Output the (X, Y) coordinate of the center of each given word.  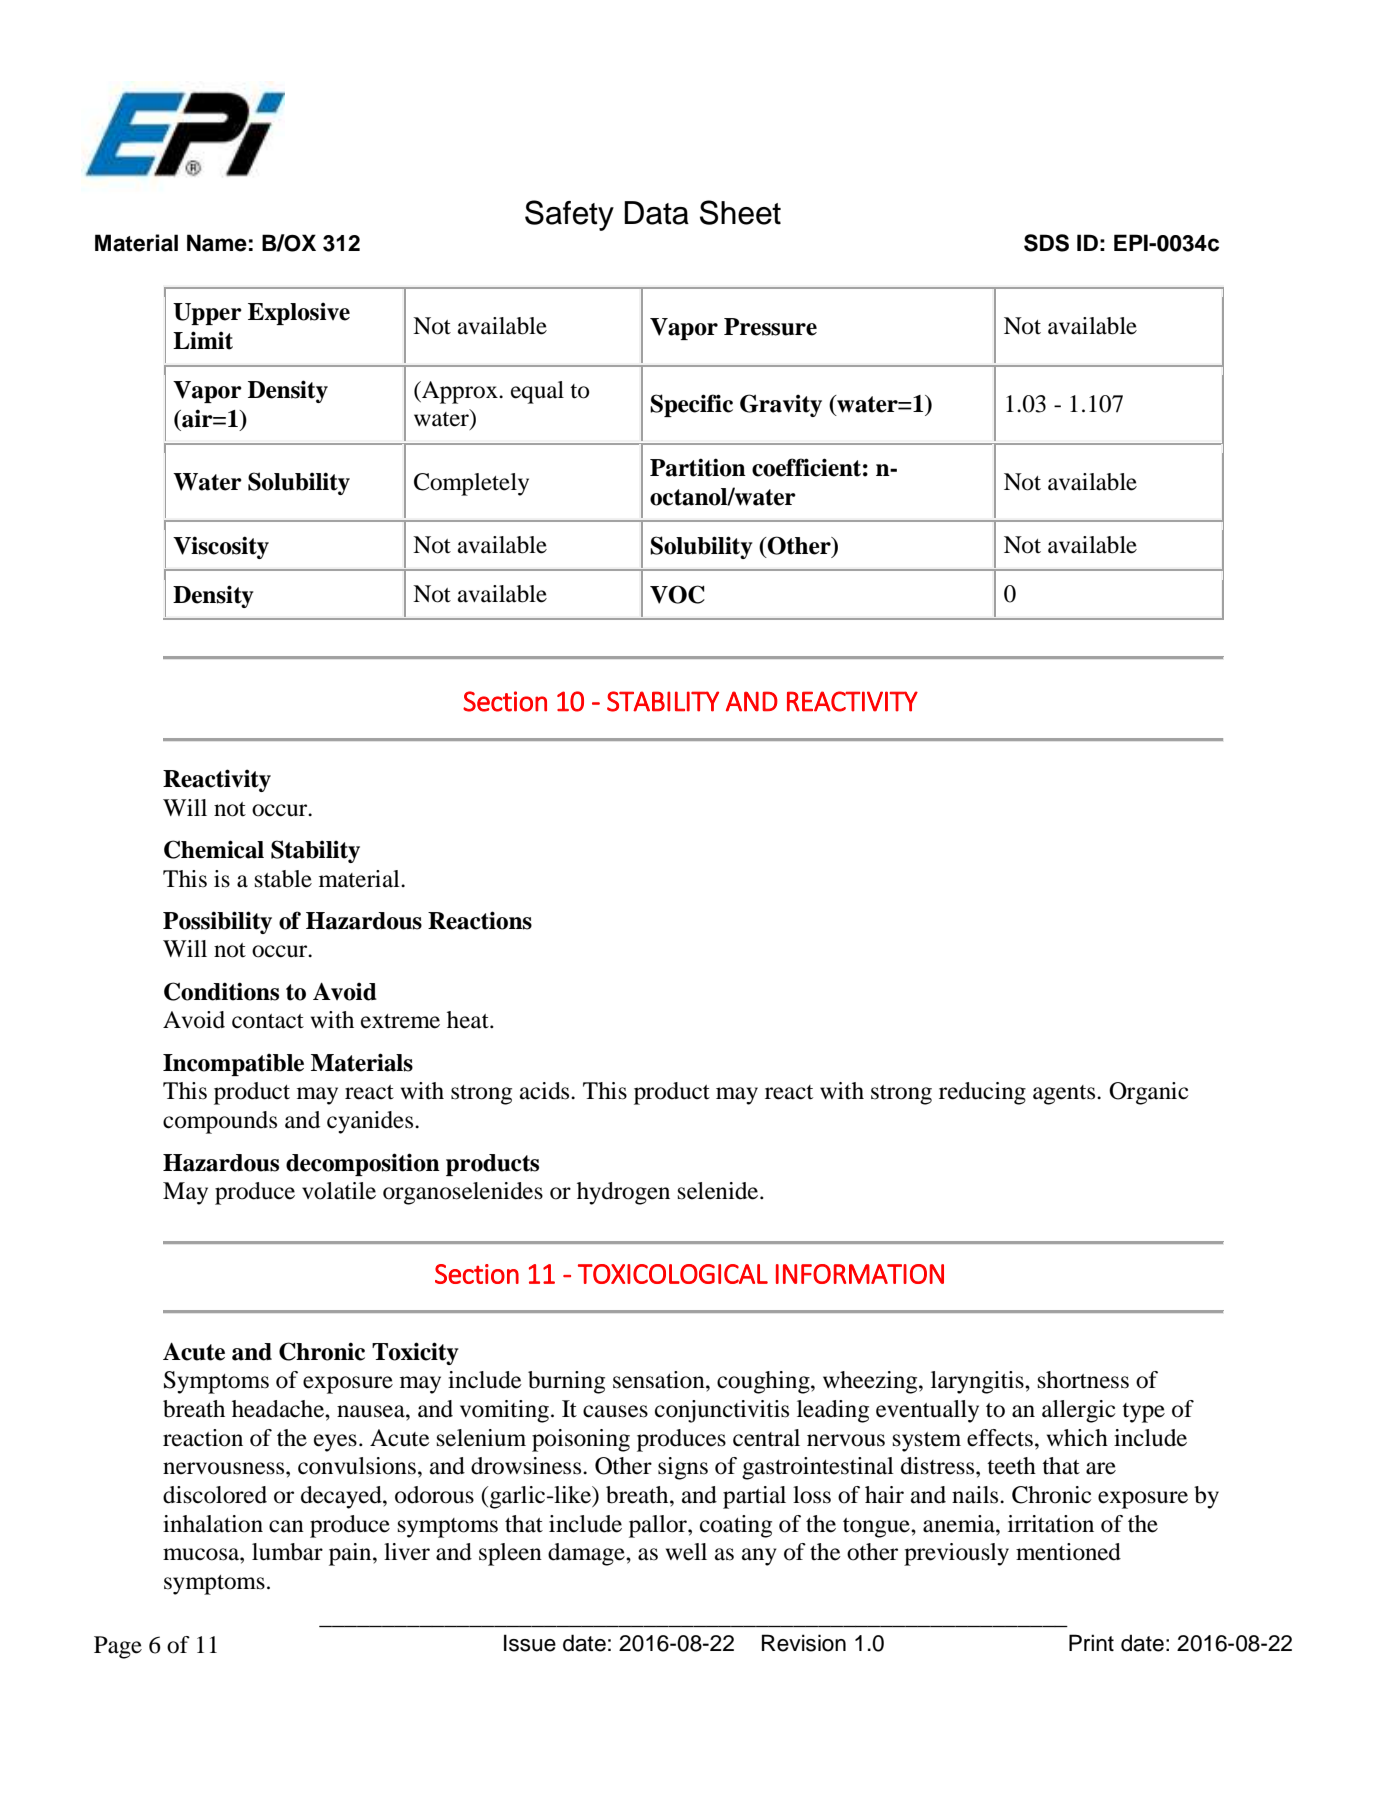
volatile (339, 1191)
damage (587, 1554)
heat (469, 1020)
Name (217, 243)
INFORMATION (860, 1274)
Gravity (781, 405)
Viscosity (221, 547)
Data (656, 213)
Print (1091, 1642)
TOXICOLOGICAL (673, 1274)
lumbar (287, 1552)
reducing (982, 1093)
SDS (1046, 243)
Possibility (217, 922)
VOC (677, 594)
